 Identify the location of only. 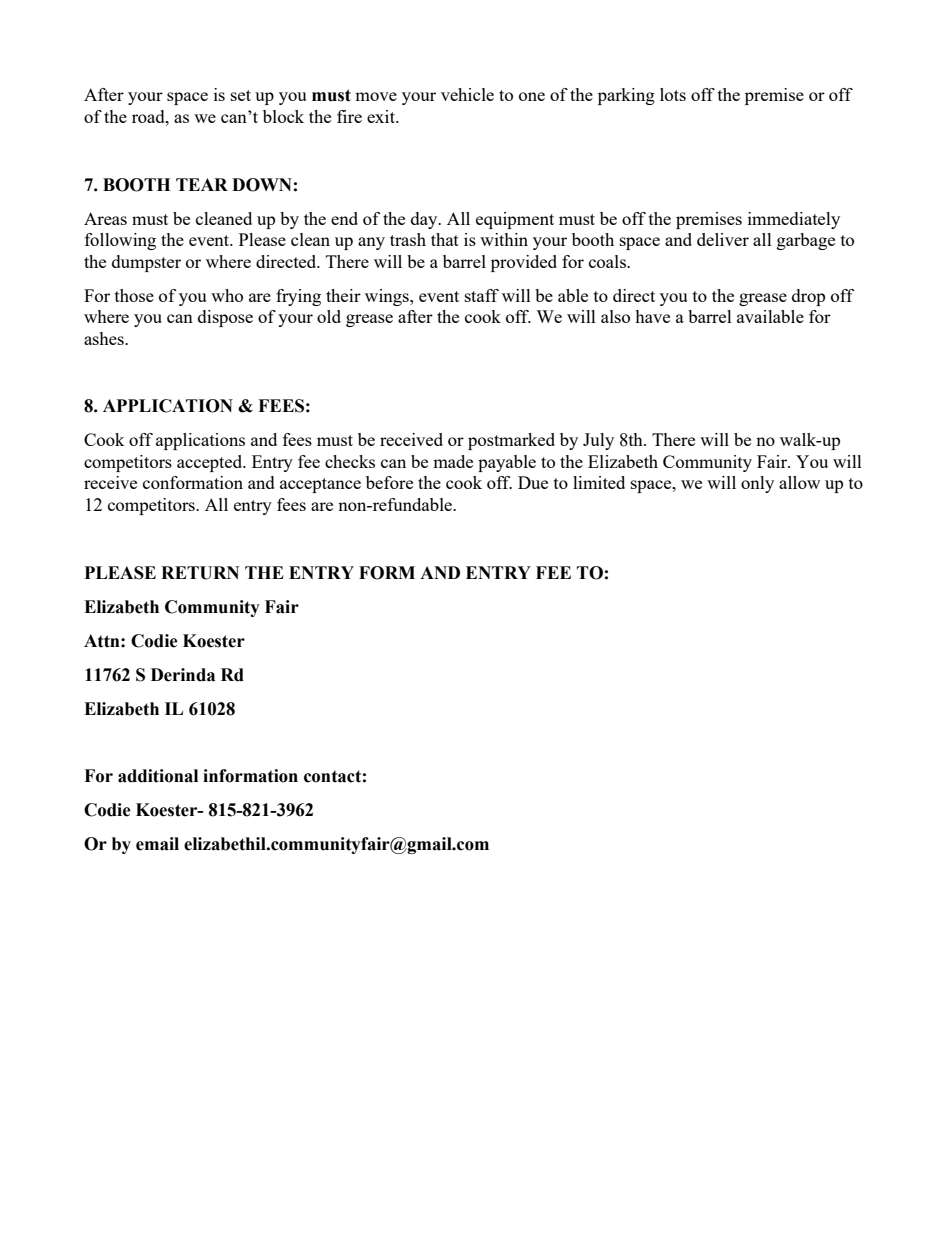
(757, 484).
